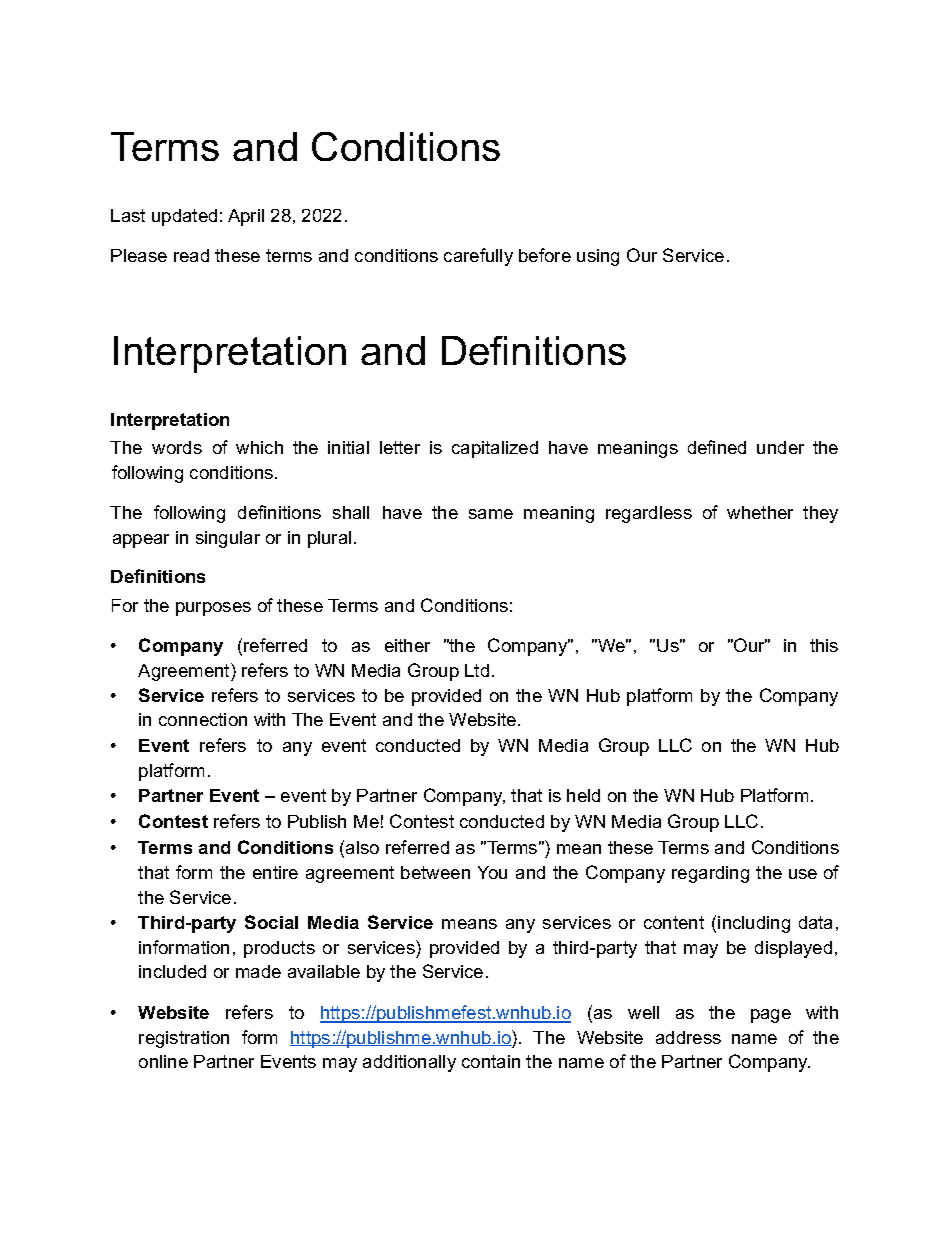  What do you see at coordinates (213, 609) in the image?
I see `purposes` at bounding box center [213, 609].
